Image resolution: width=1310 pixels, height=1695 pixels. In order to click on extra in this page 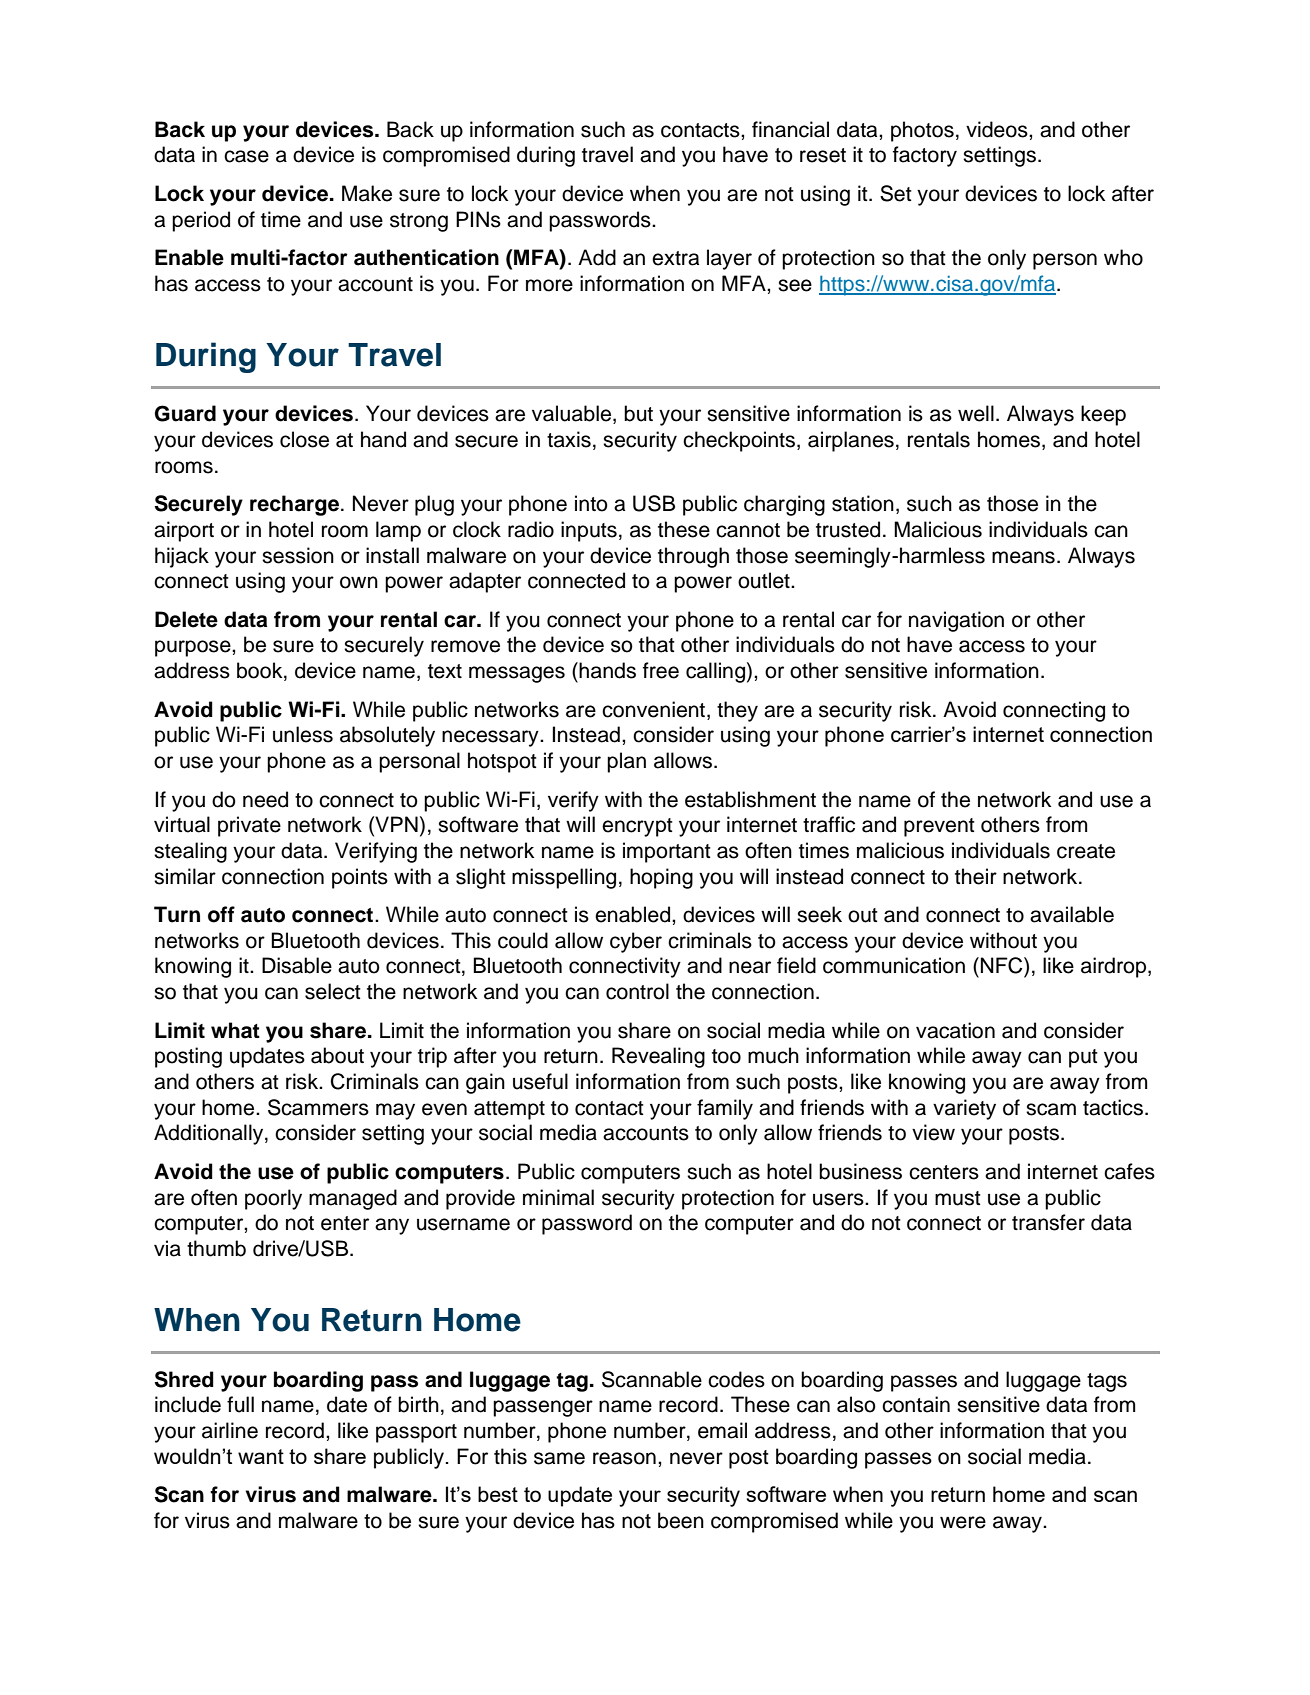, I will do `click(675, 258)`.
